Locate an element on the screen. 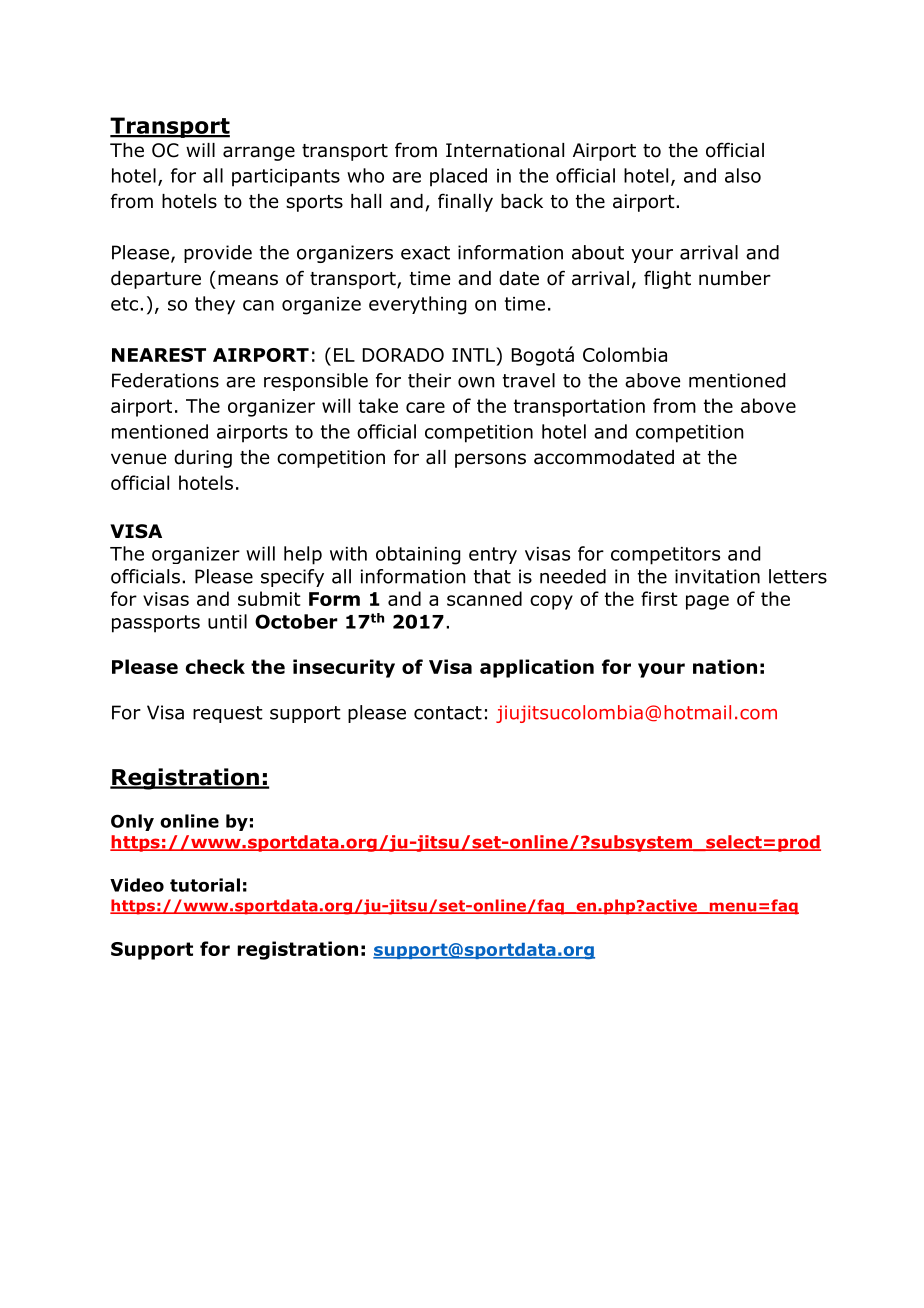  until is located at coordinates (227, 621).
